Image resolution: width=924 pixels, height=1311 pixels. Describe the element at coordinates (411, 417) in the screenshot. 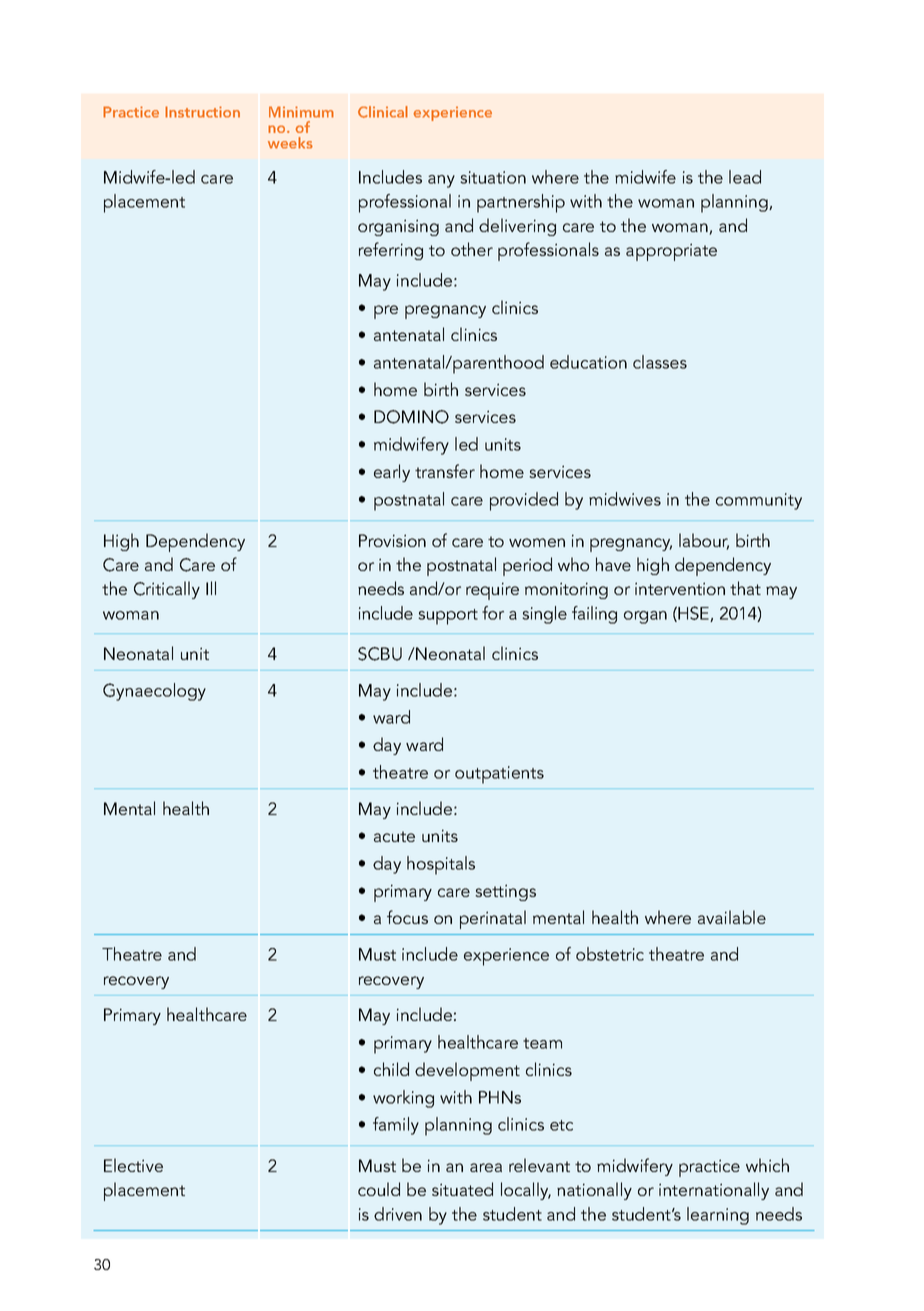

I see `DOMINO` at that location.
